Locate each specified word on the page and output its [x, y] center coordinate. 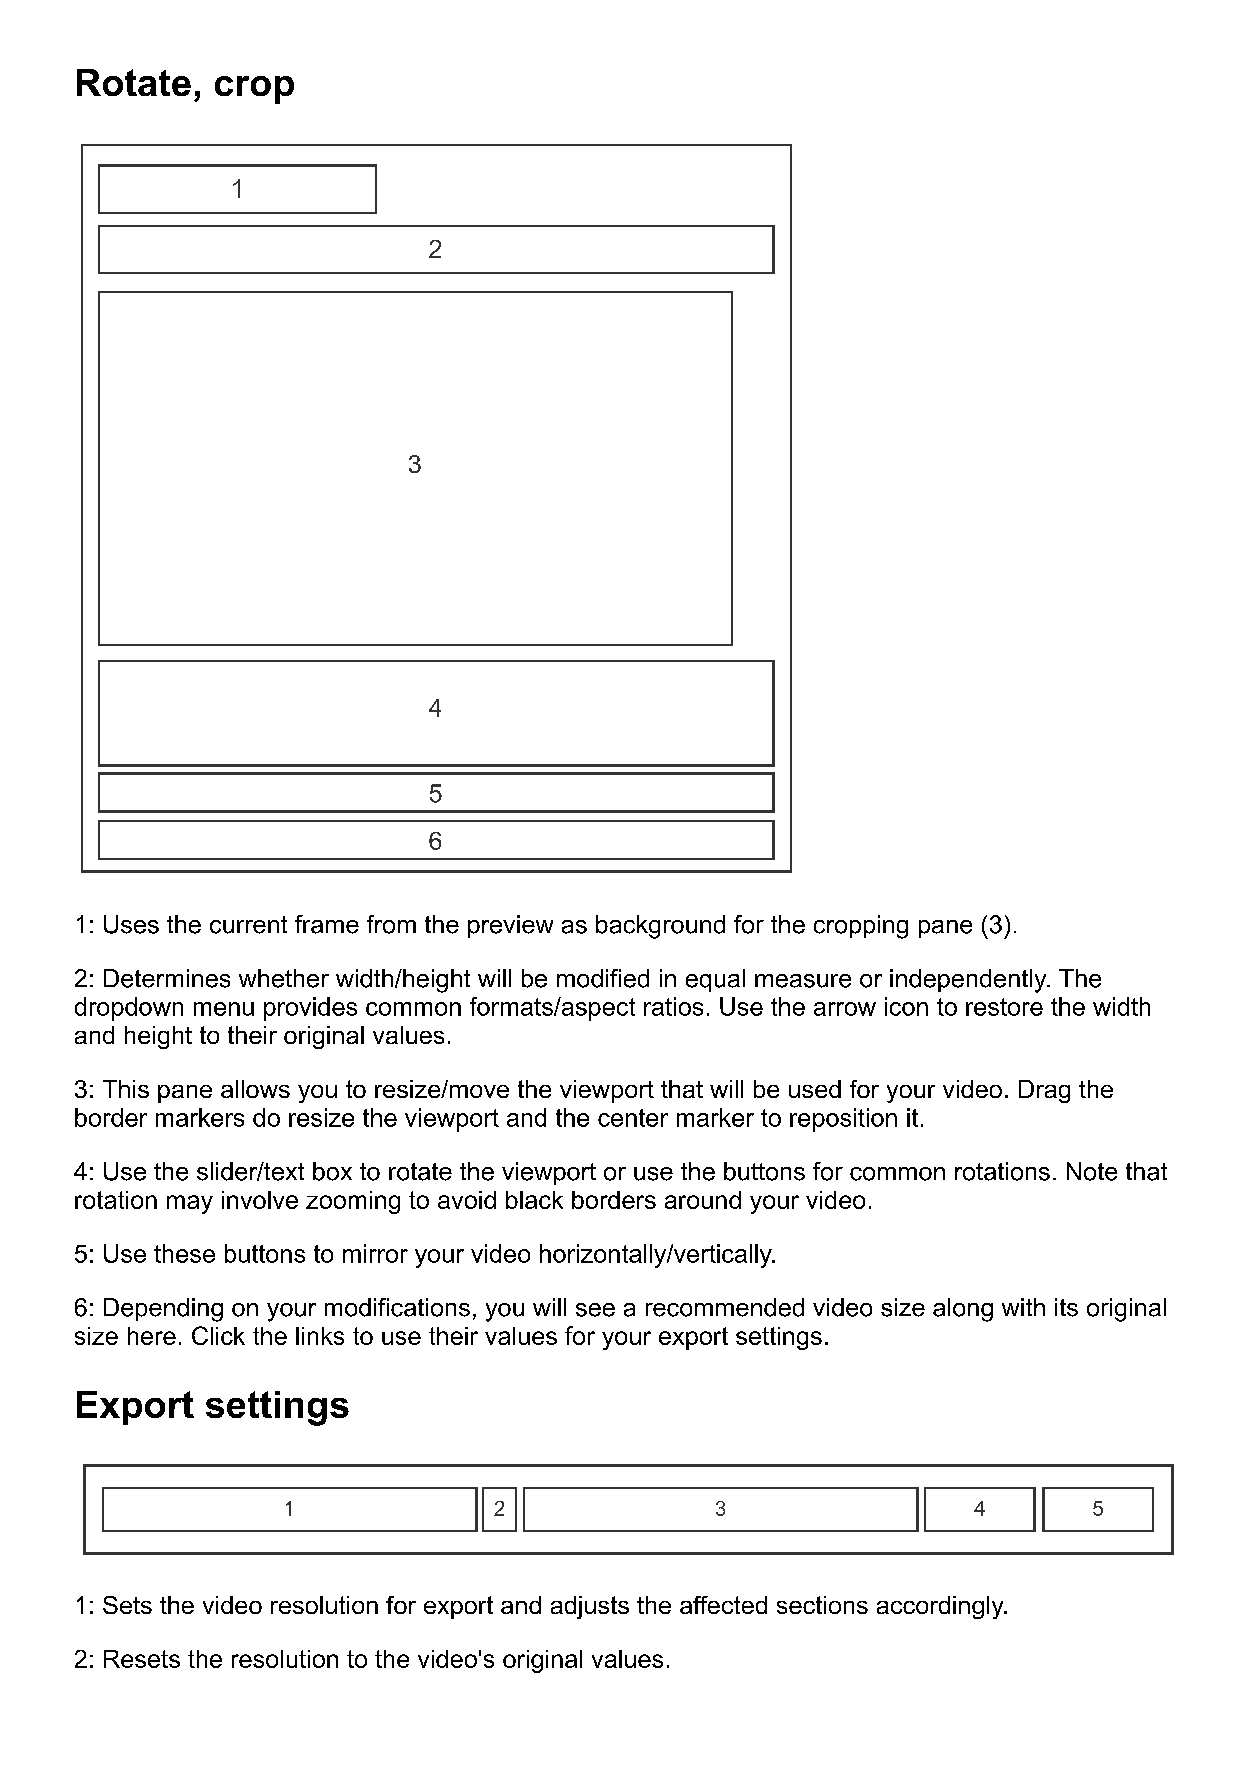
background [660, 927]
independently [969, 981]
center [633, 1118]
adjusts [590, 1607]
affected [723, 1605]
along [963, 1310]
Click [218, 1335]
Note [1092, 1171]
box [332, 1171]
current [248, 925]
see [595, 1310]
